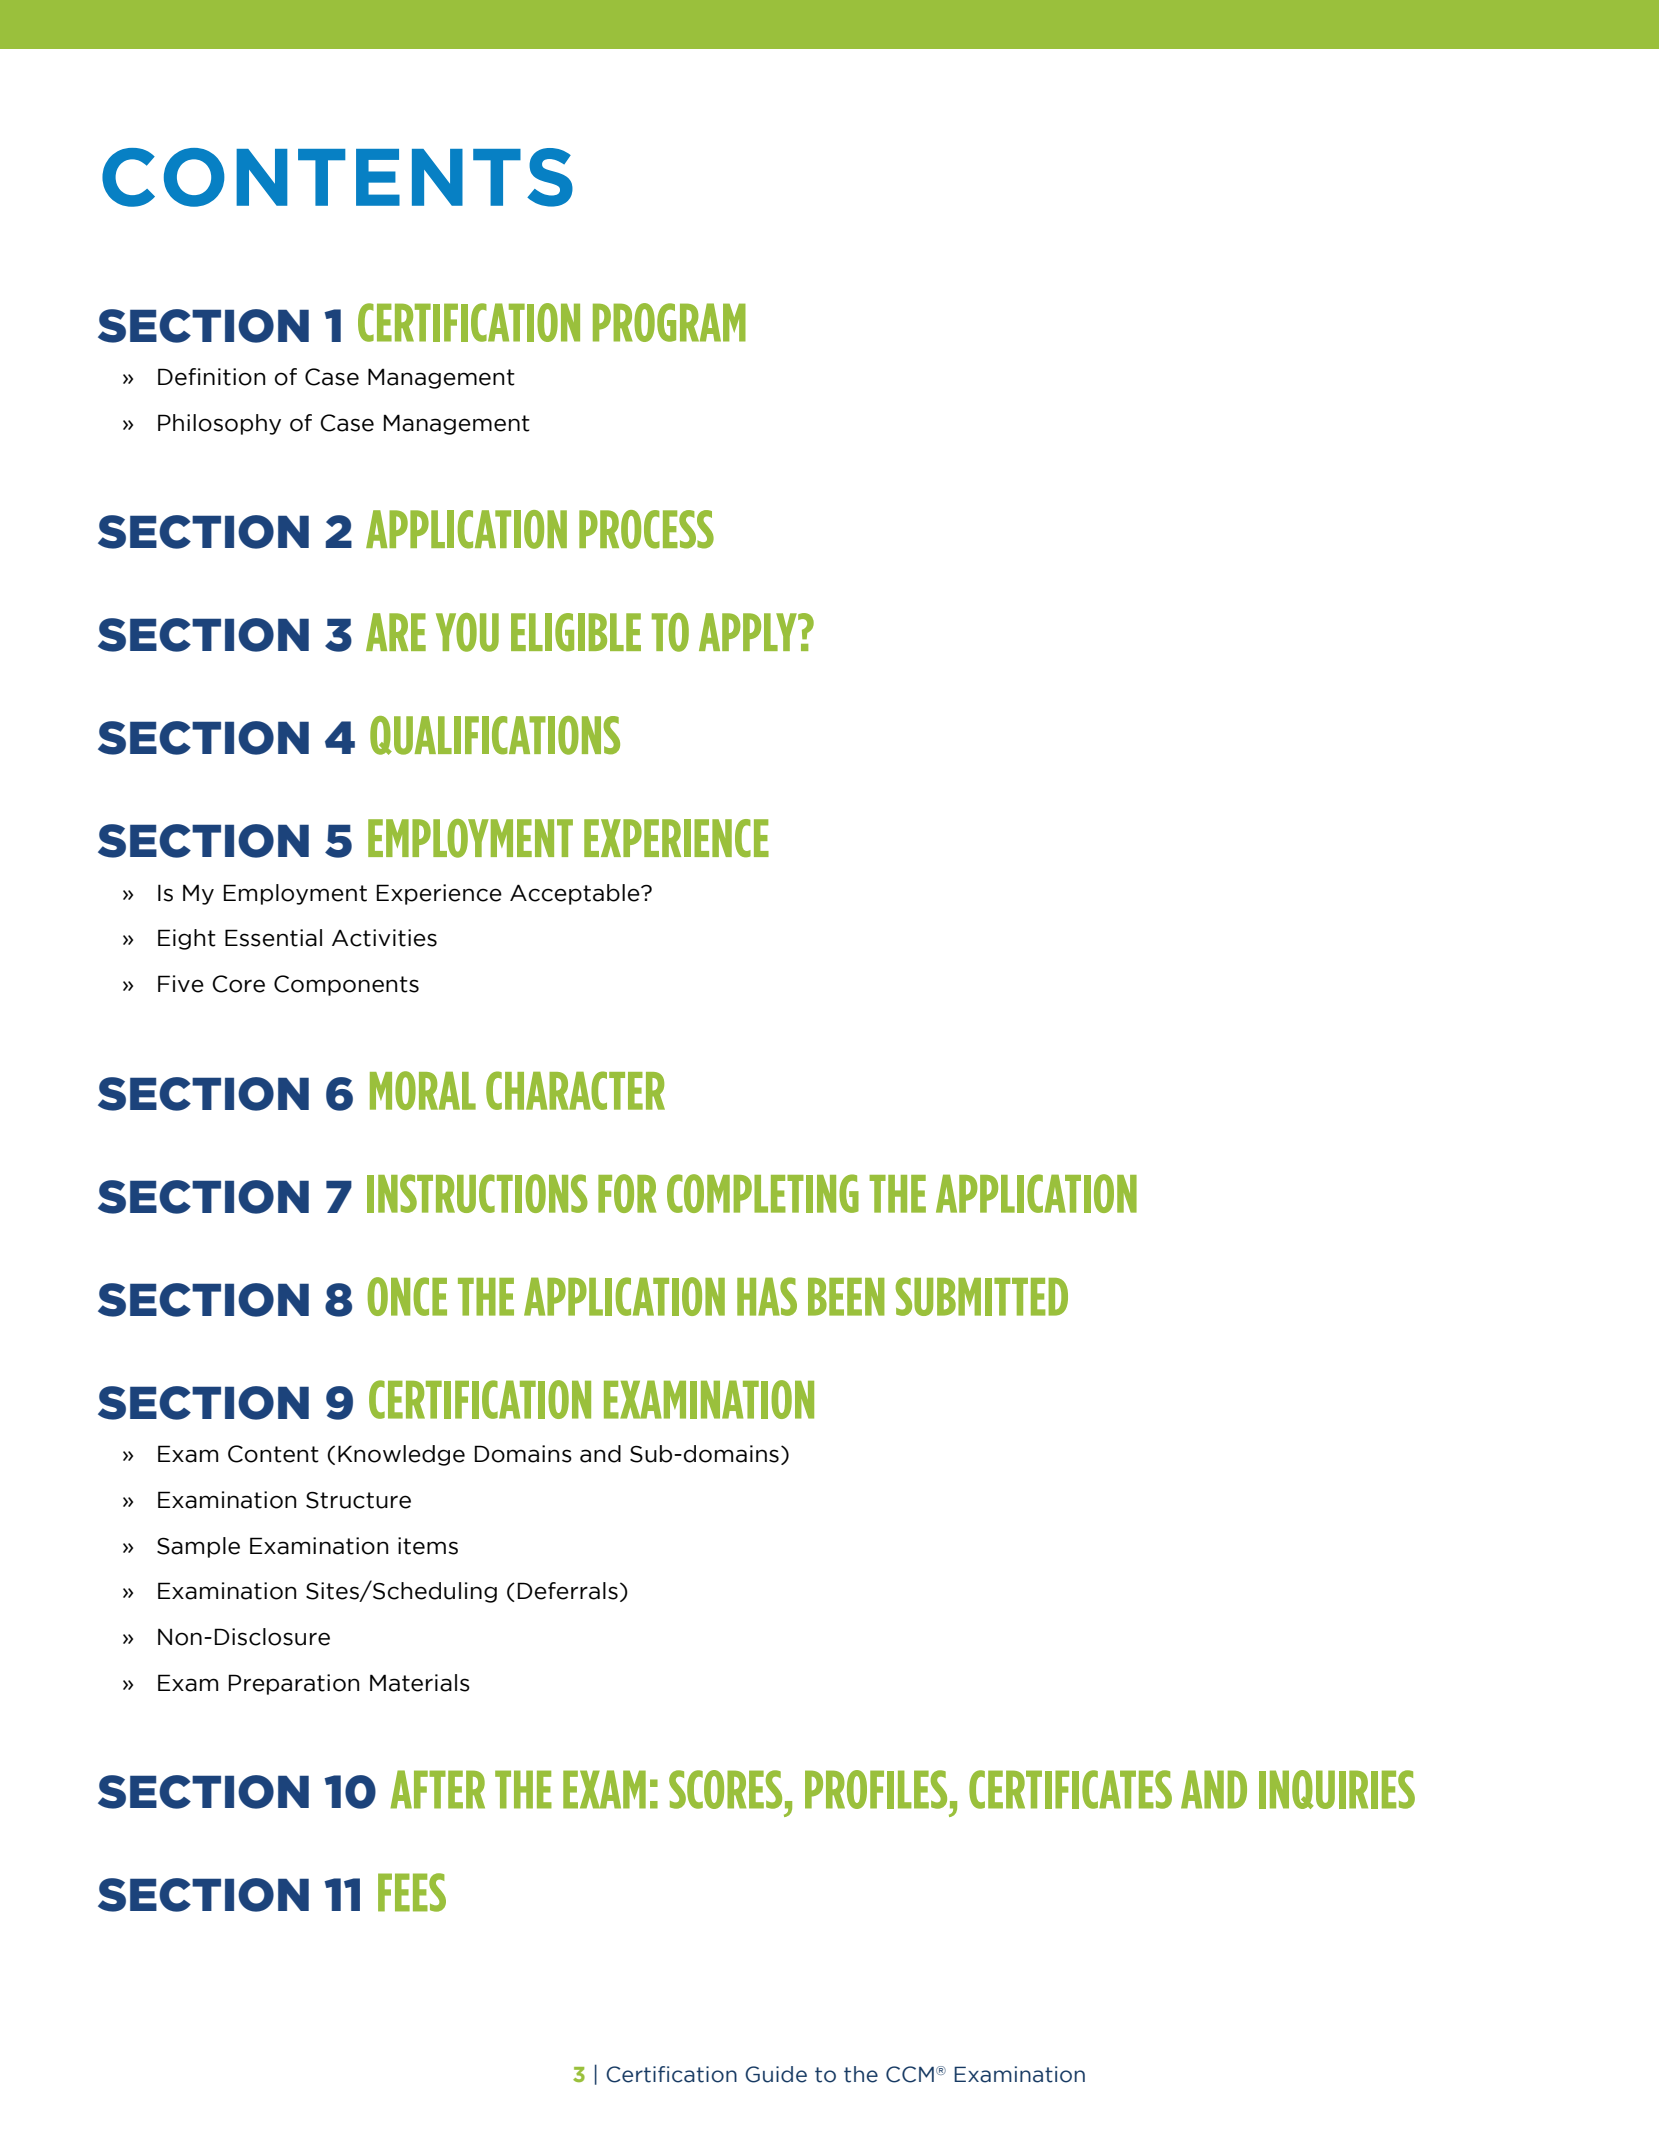  Describe the element at coordinates (1337, 1789) in the page. I see `INQUIRIES` at that location.
